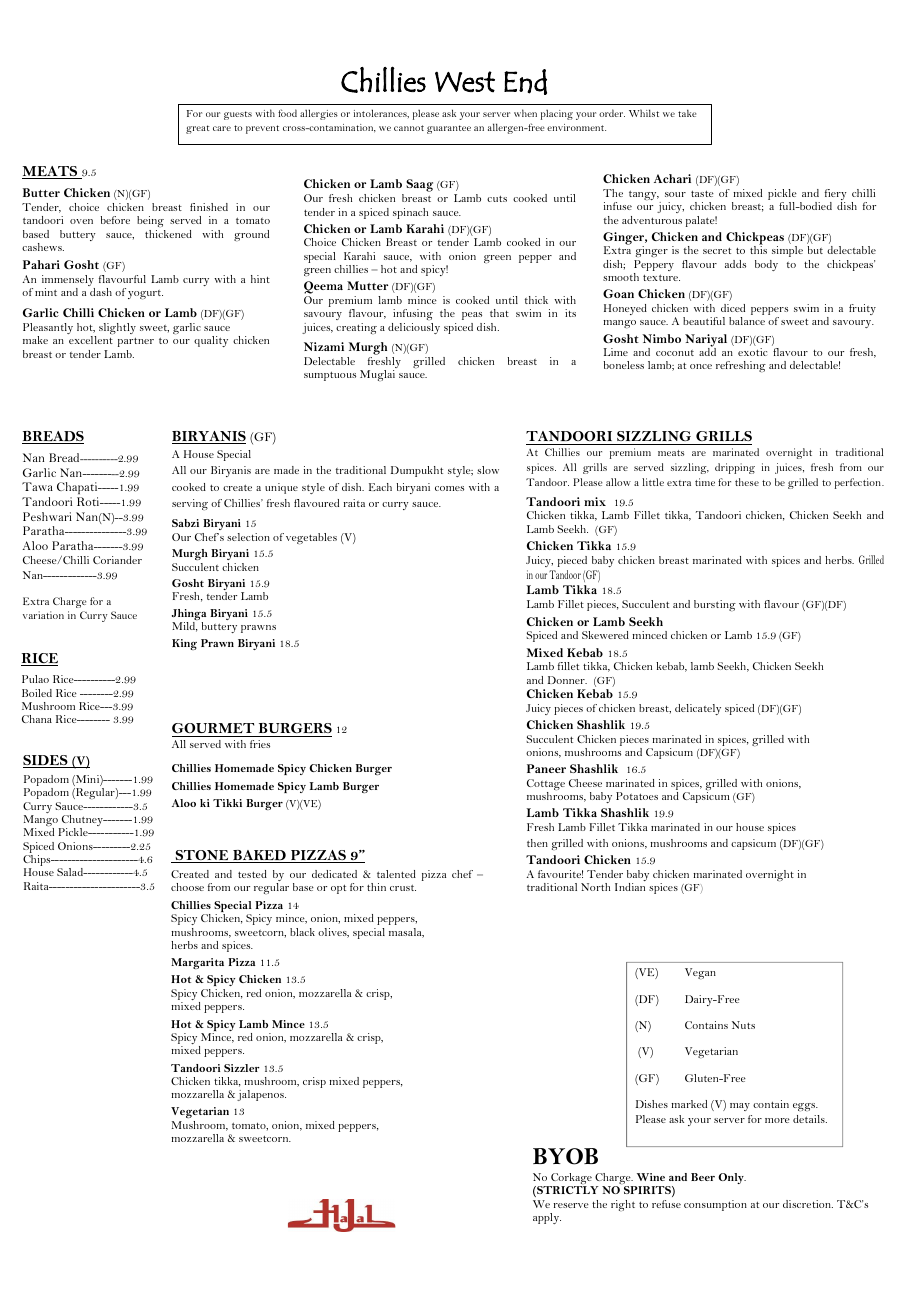 Image resolution: width=924 pixels, height=1308 pixels. Describe the element at coordinates (449, 129) in the document. I see `guarantee` at that location.
